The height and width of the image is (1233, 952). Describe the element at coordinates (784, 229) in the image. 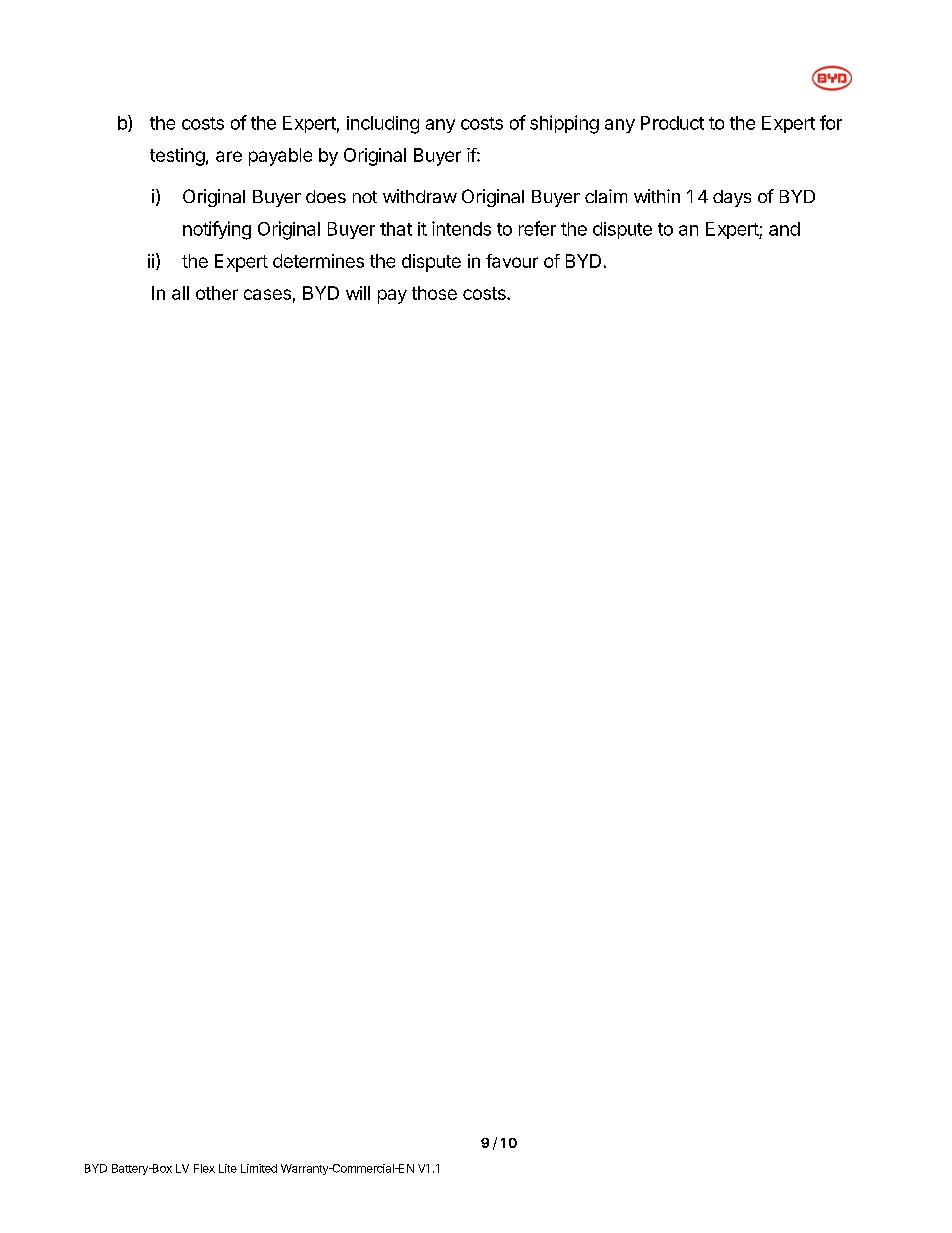

I see `and` at that location.
